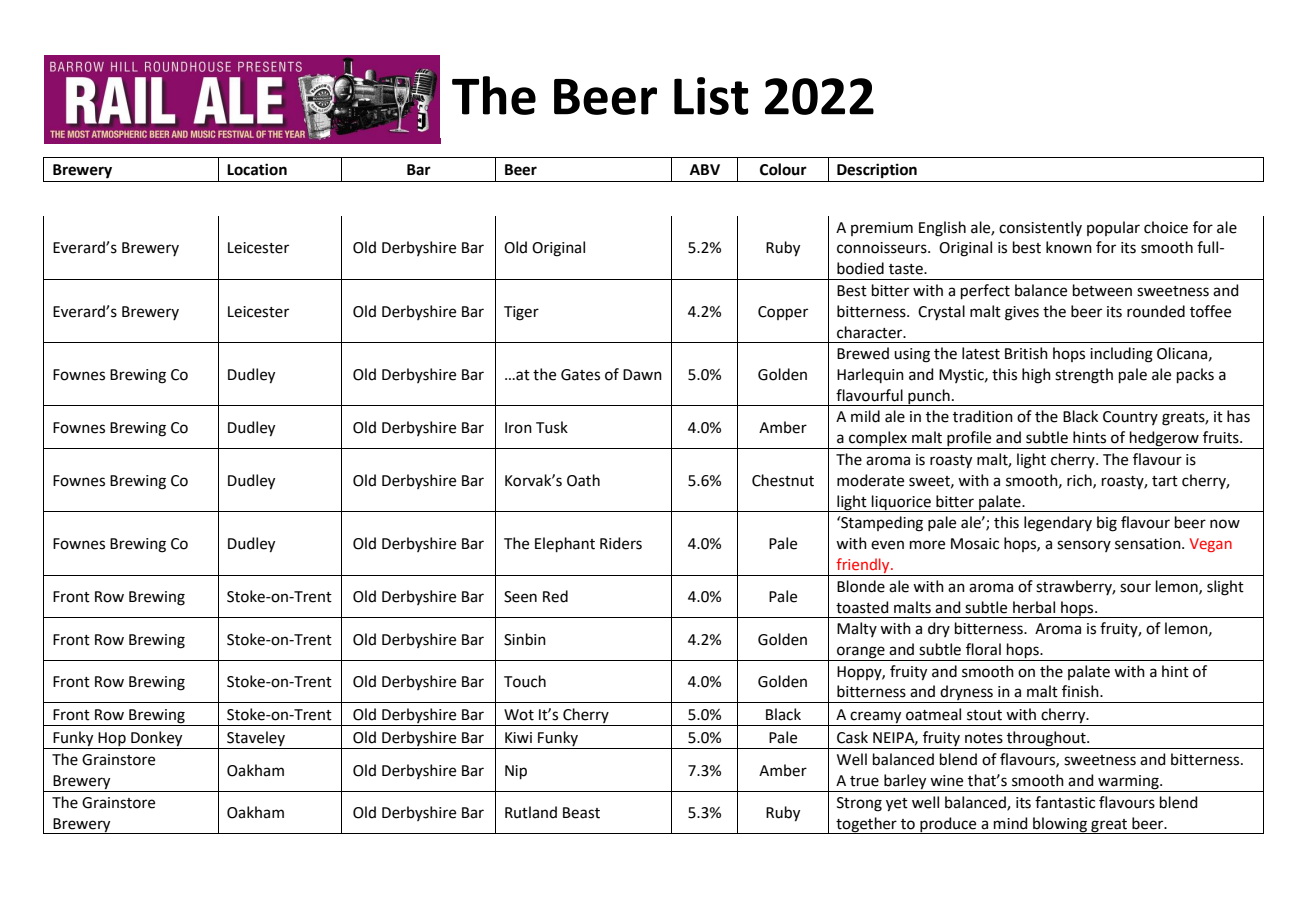 The height and width of the screenshot is (924, 1308). I want to click on Tiger, so click(521, 313).
